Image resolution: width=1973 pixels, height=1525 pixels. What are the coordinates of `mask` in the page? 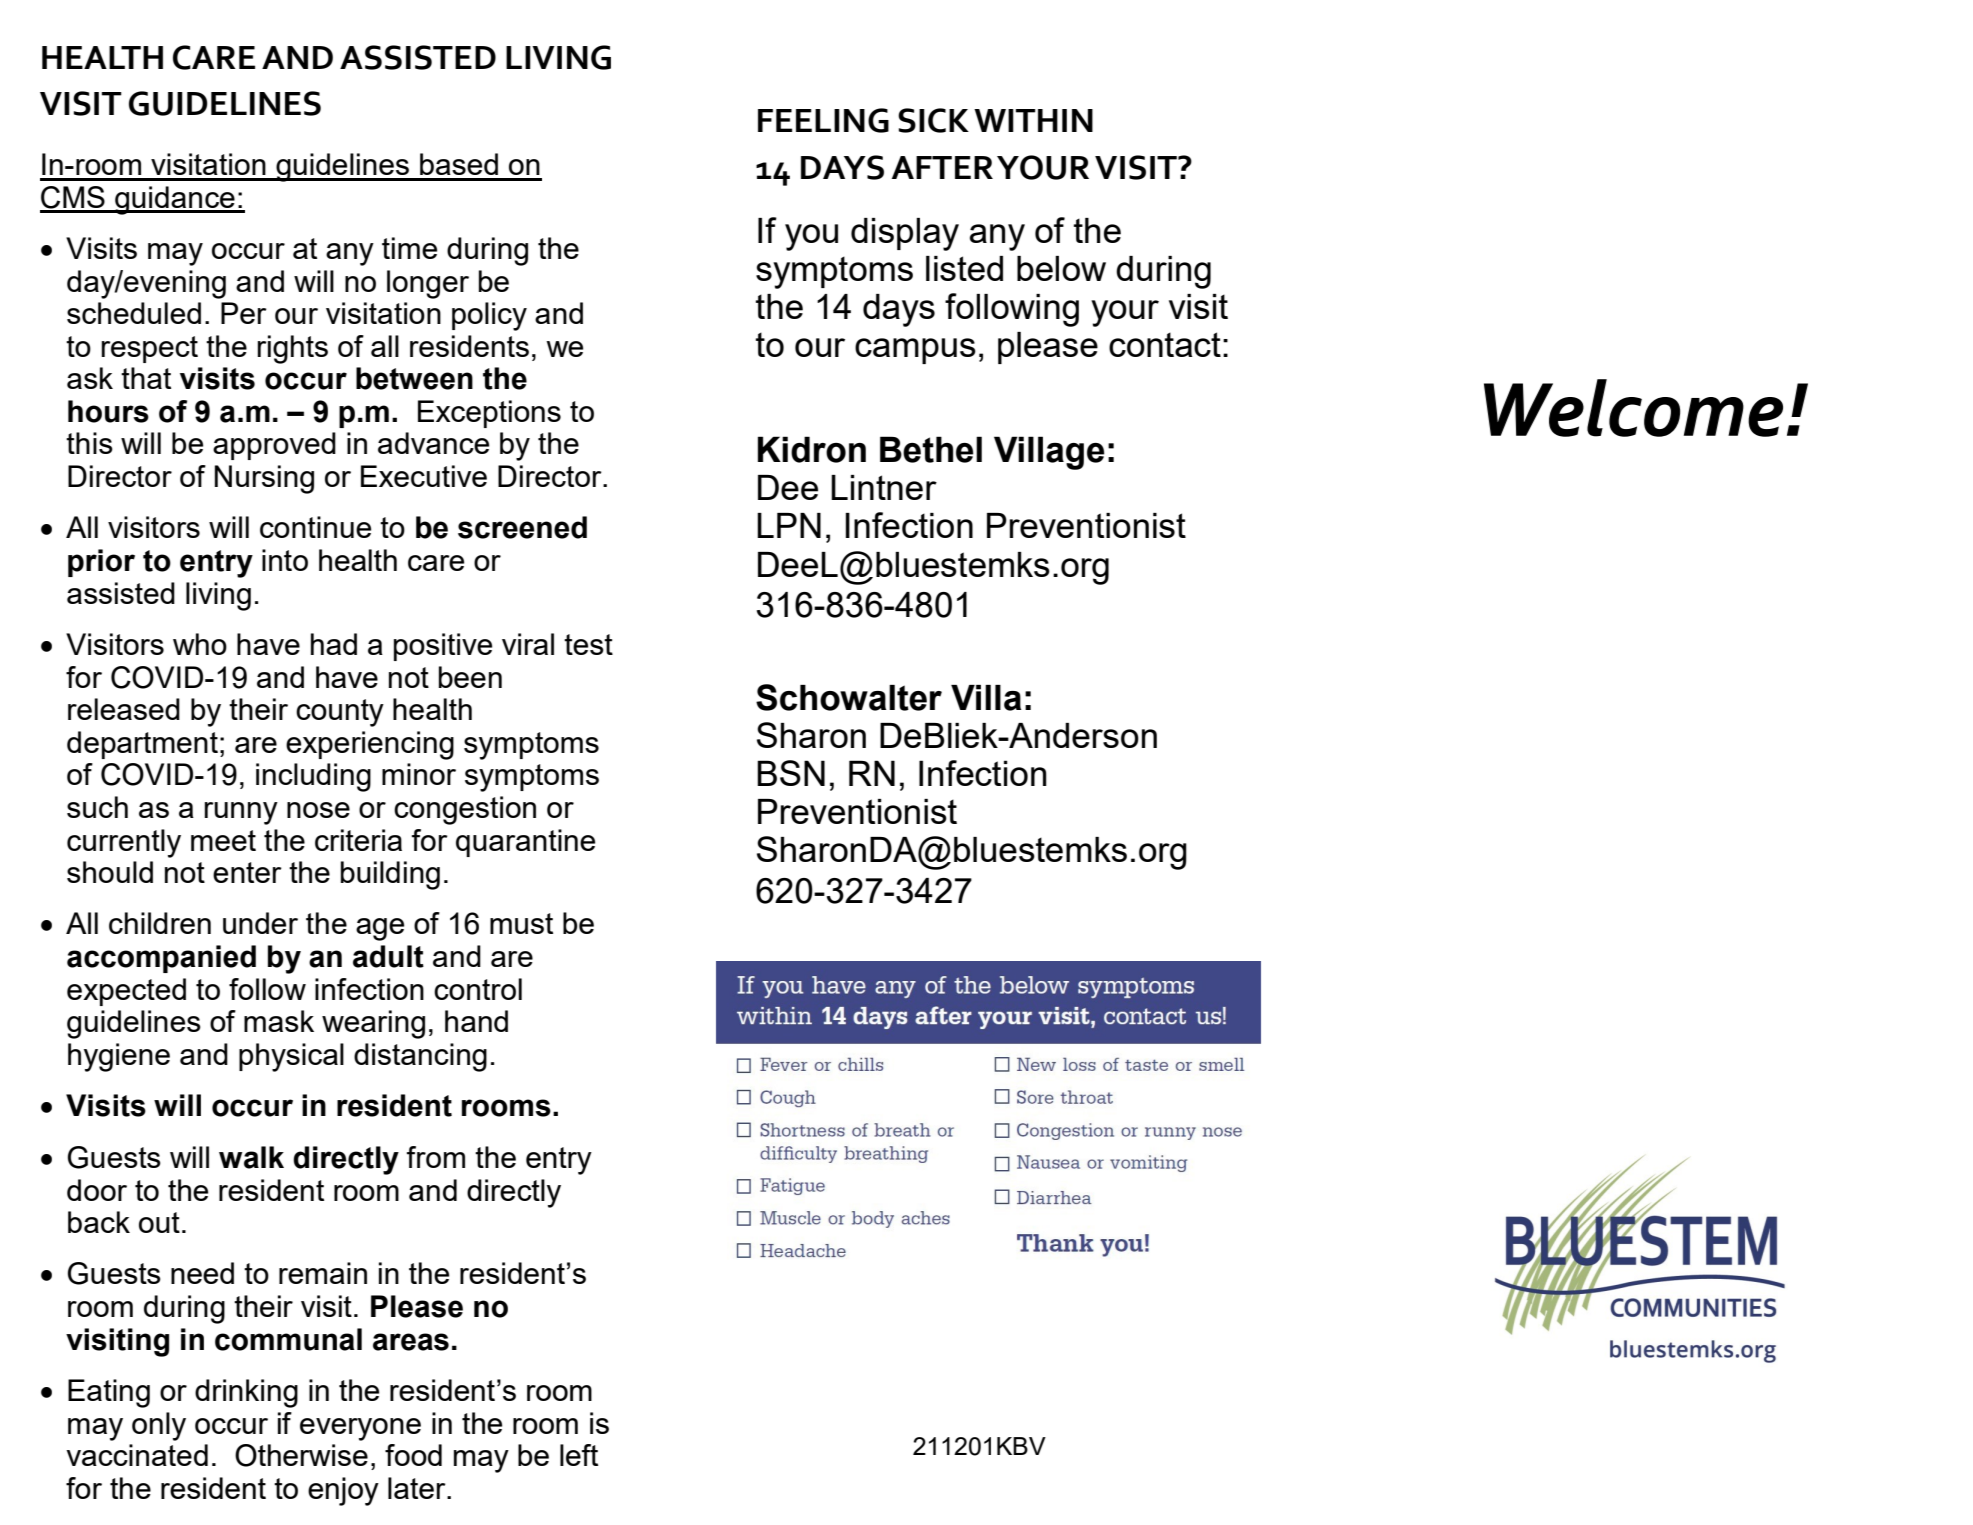 It's located at (279, 1021).
